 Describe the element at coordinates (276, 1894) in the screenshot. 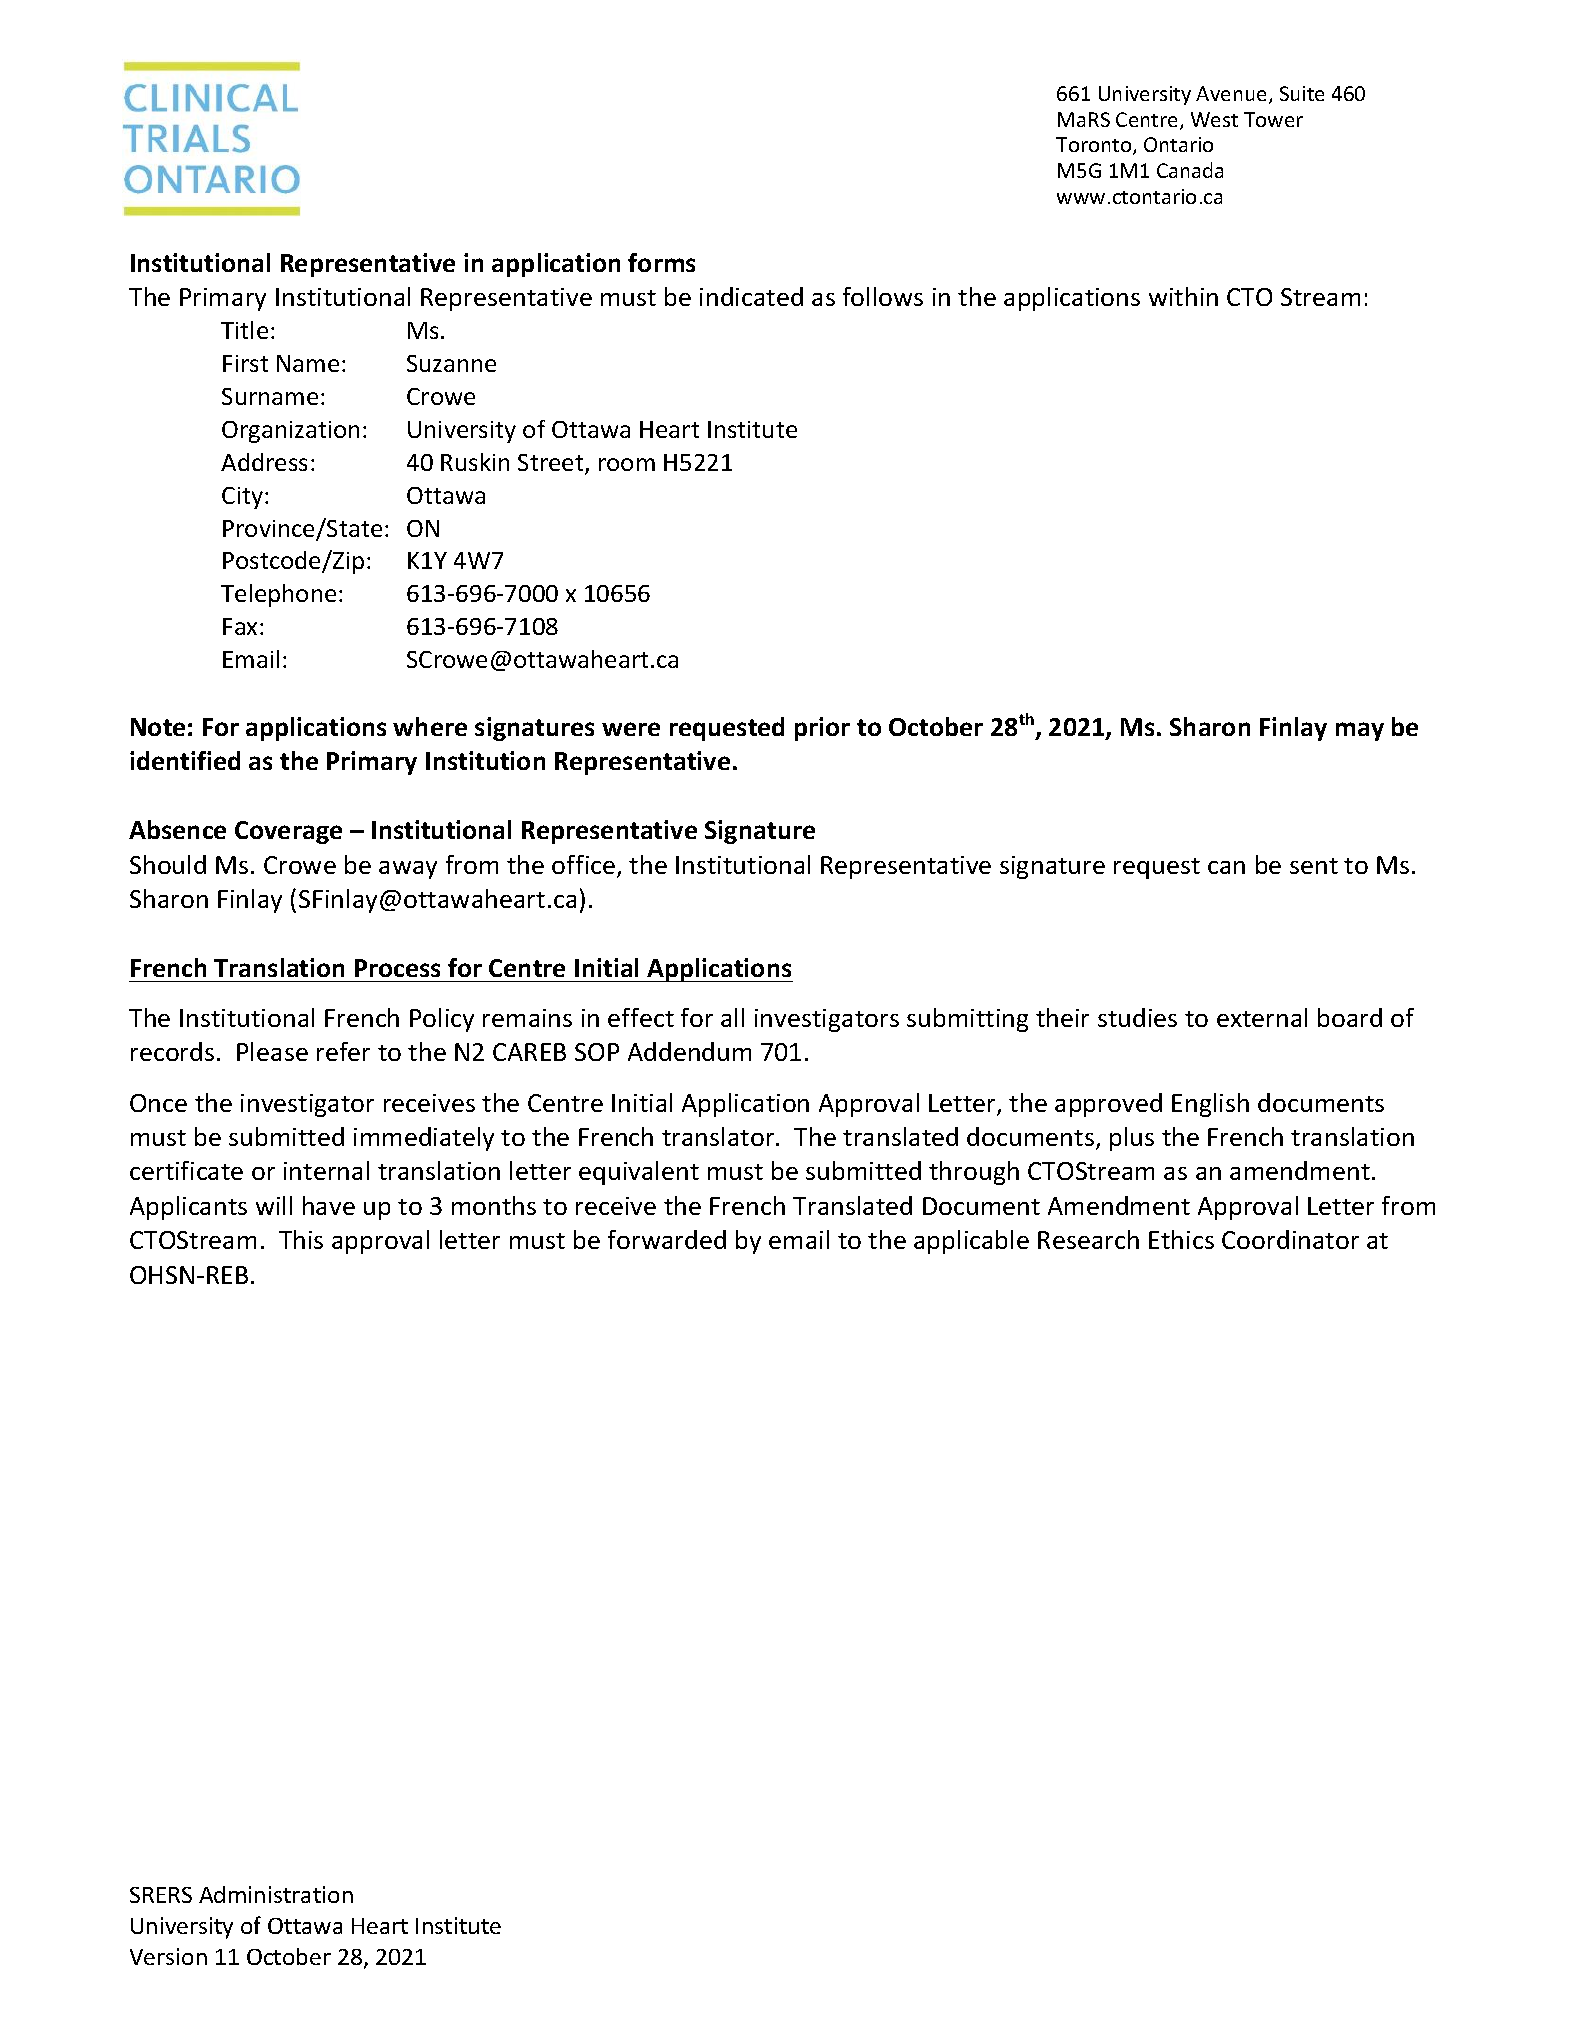

I see `Administration` at that location.
